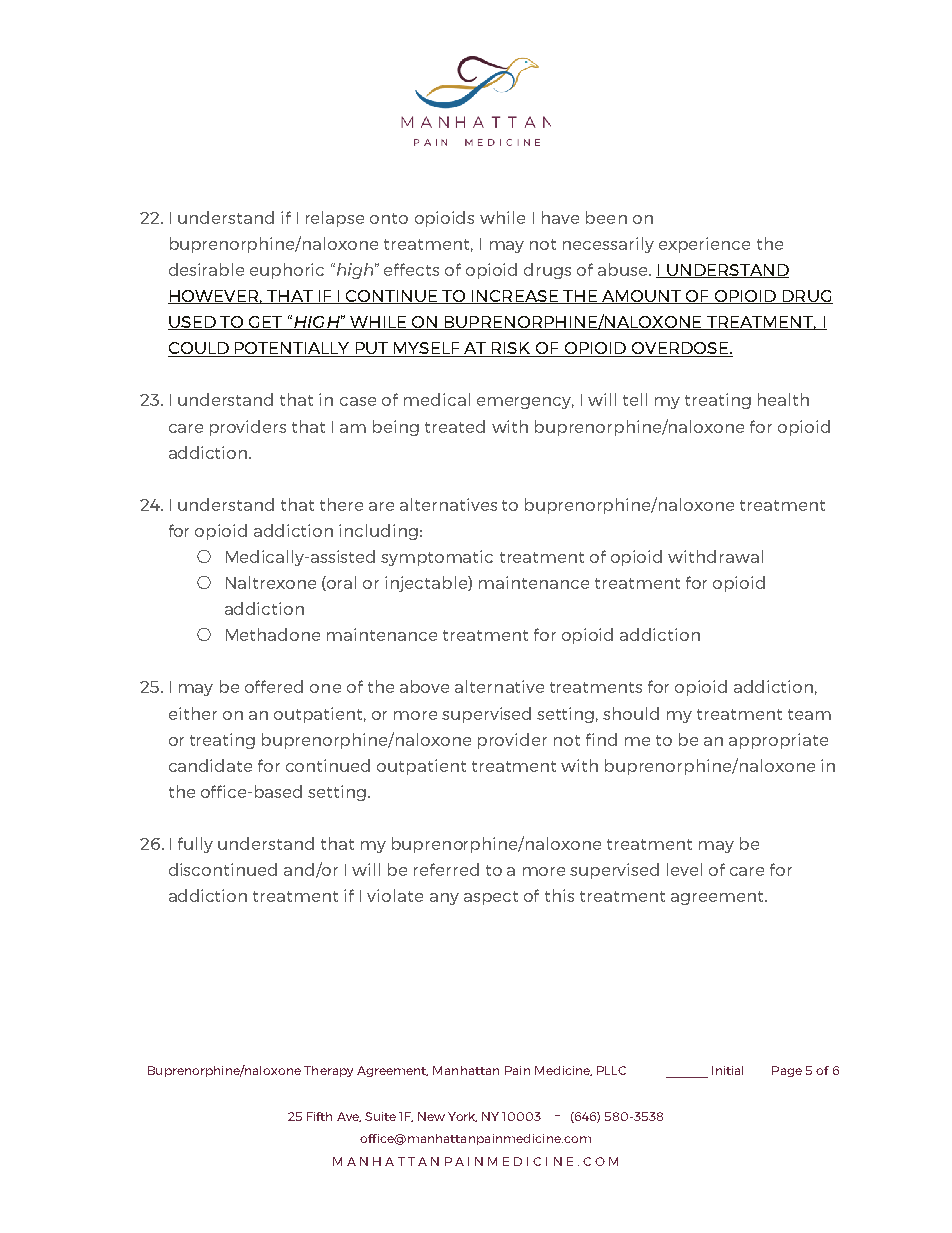 Image resolution: width=952 pixels, height=1233 pixels. What do you see at coordinates (809, 714) in the image?
I see `team` at bounding box center [809, 714].
